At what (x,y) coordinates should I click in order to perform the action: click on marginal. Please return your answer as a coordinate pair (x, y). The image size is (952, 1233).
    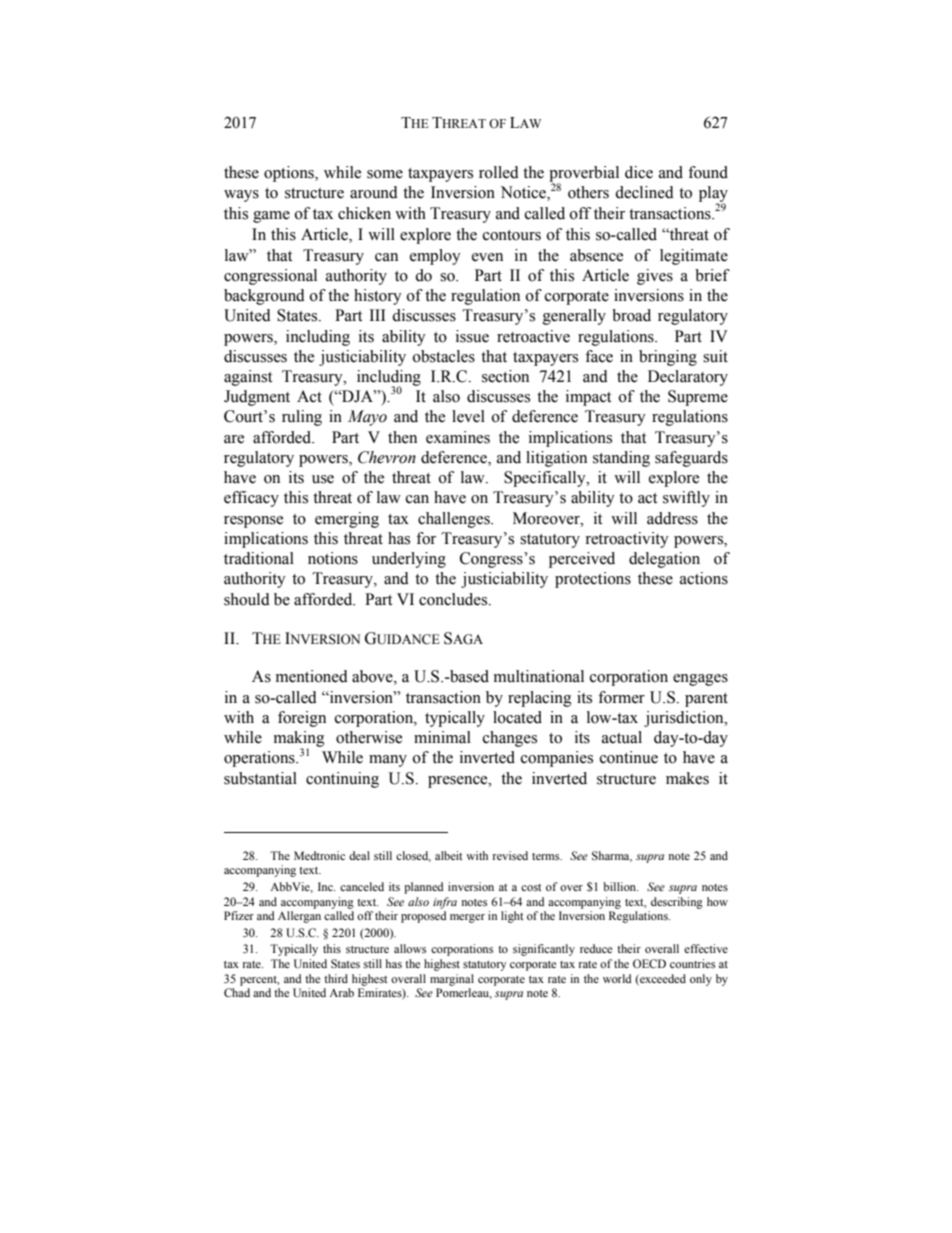
    Looking at the image, I should click on (452, 980).
